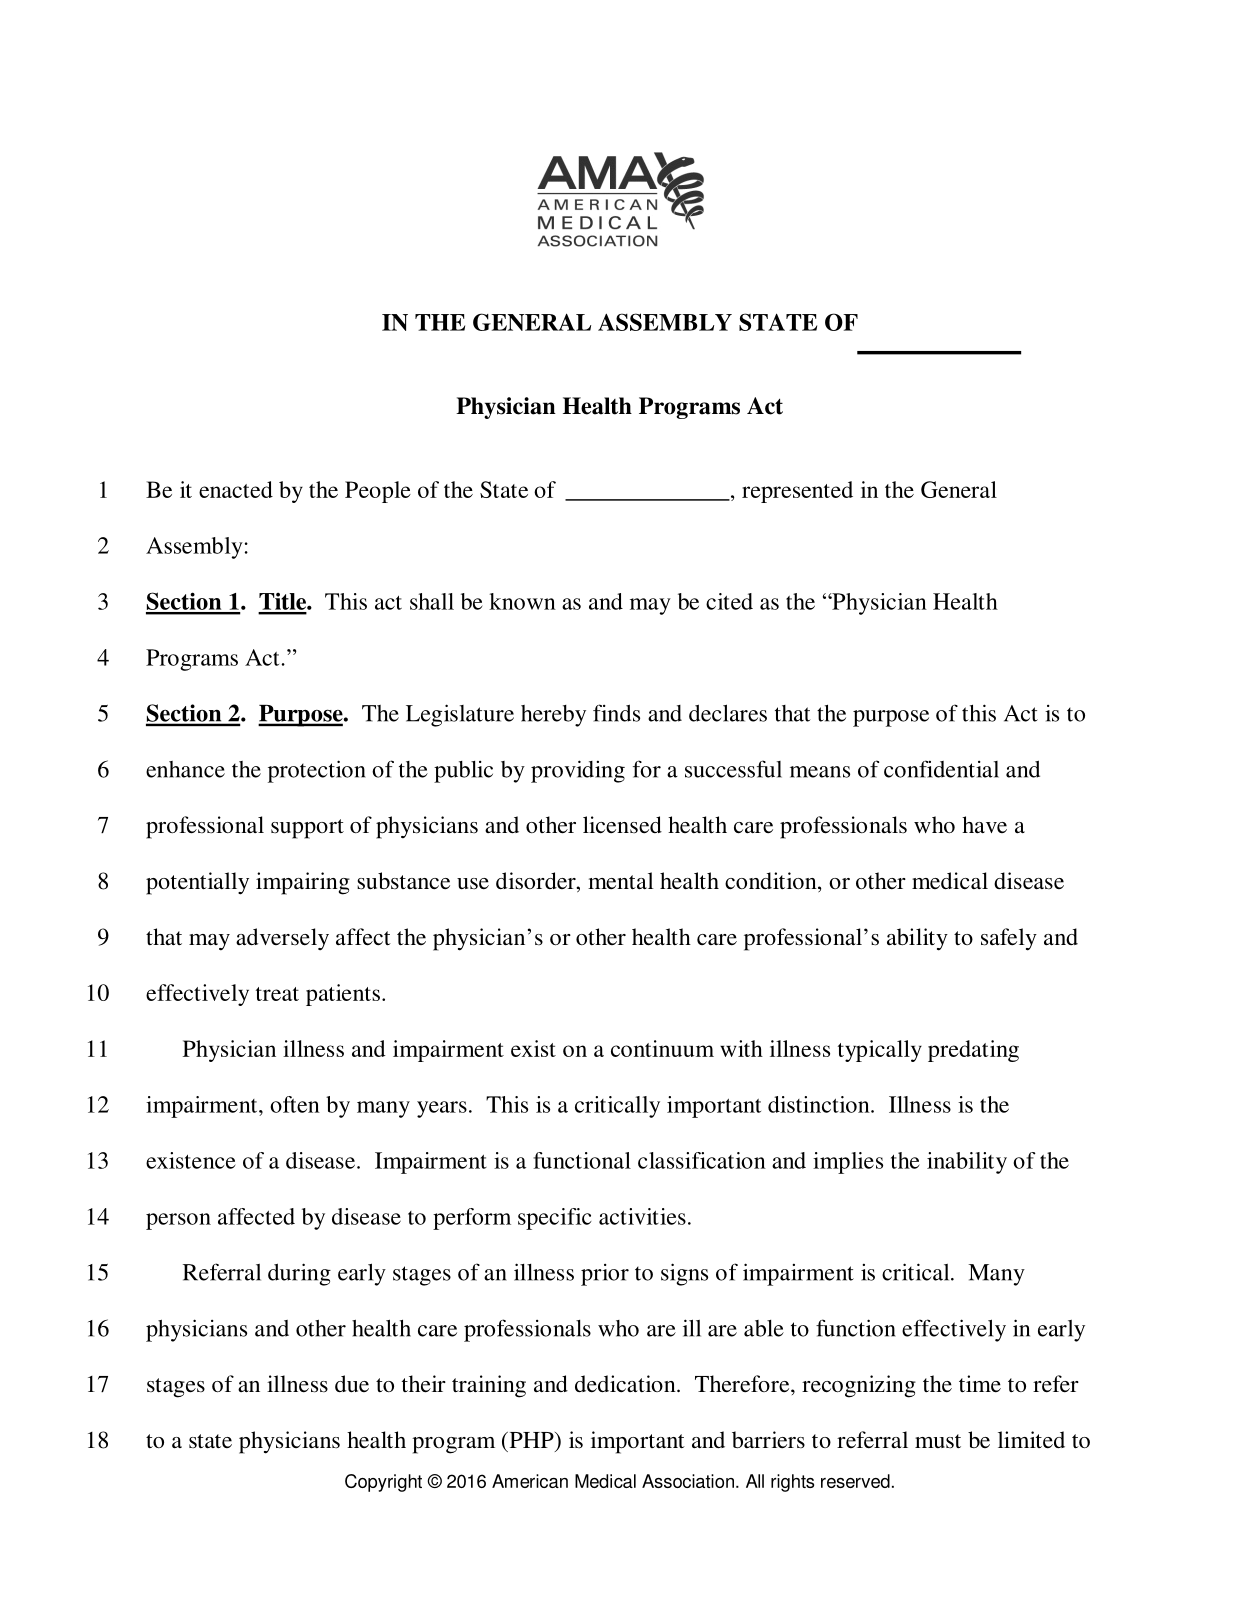 The height and width of the image is (1604, 1240). What do you see at coordinates (622, 825) in the image?
I see `licensed` at bounding box center [622, 825].
